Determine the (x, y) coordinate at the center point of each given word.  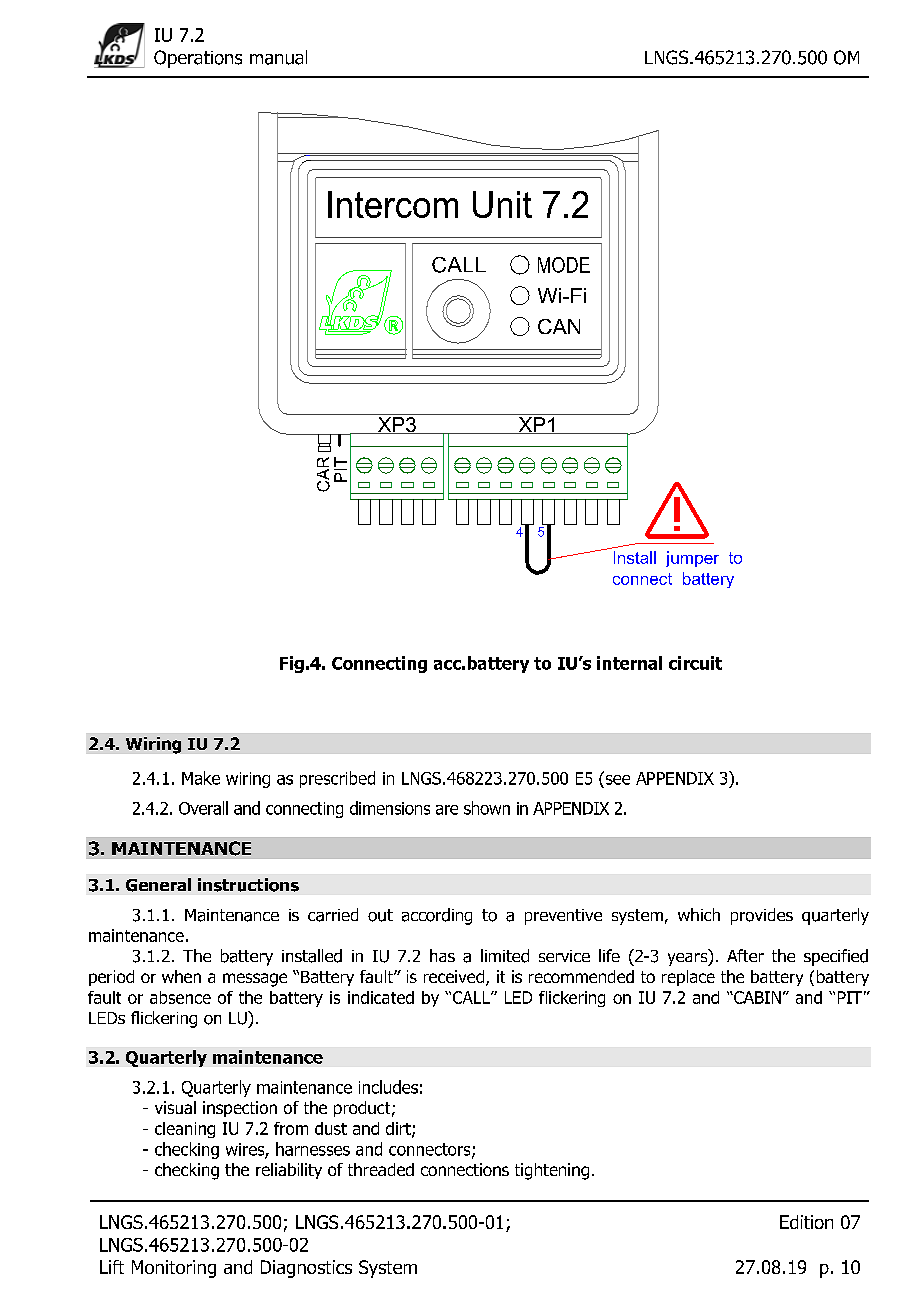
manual (278, 57)
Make (201, 778)
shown (487, 808)
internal (629, 663)
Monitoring (174, 1269)
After (745, 955)
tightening (552, 1171)
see (616, 778)
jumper (692, 559)
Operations (198, 59)
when (181, 976)
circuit (695, 663)
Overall (203, 808)
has (442, 955)
